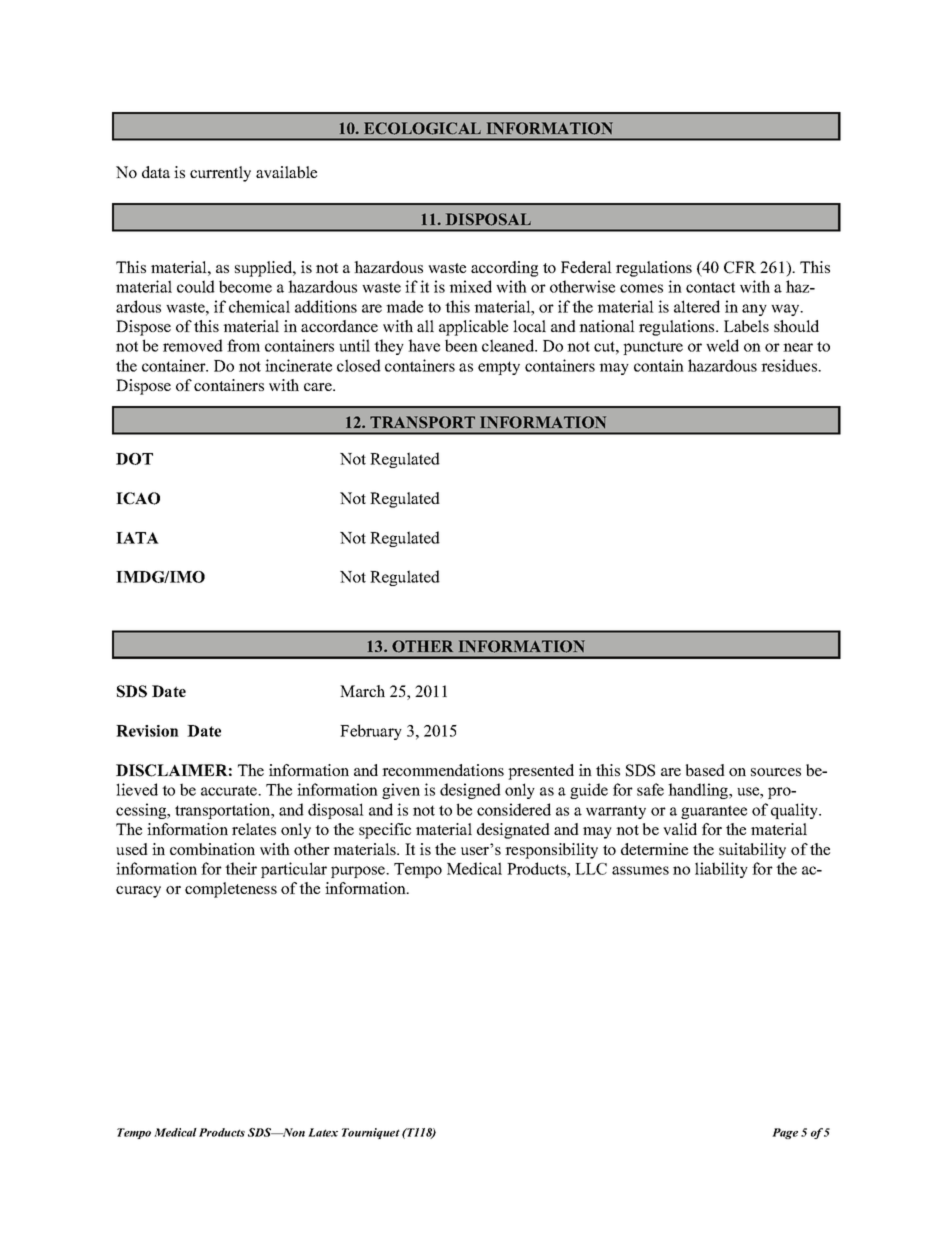 The image size is (952, 1233). I want to click on currently, so click(220, 174).
